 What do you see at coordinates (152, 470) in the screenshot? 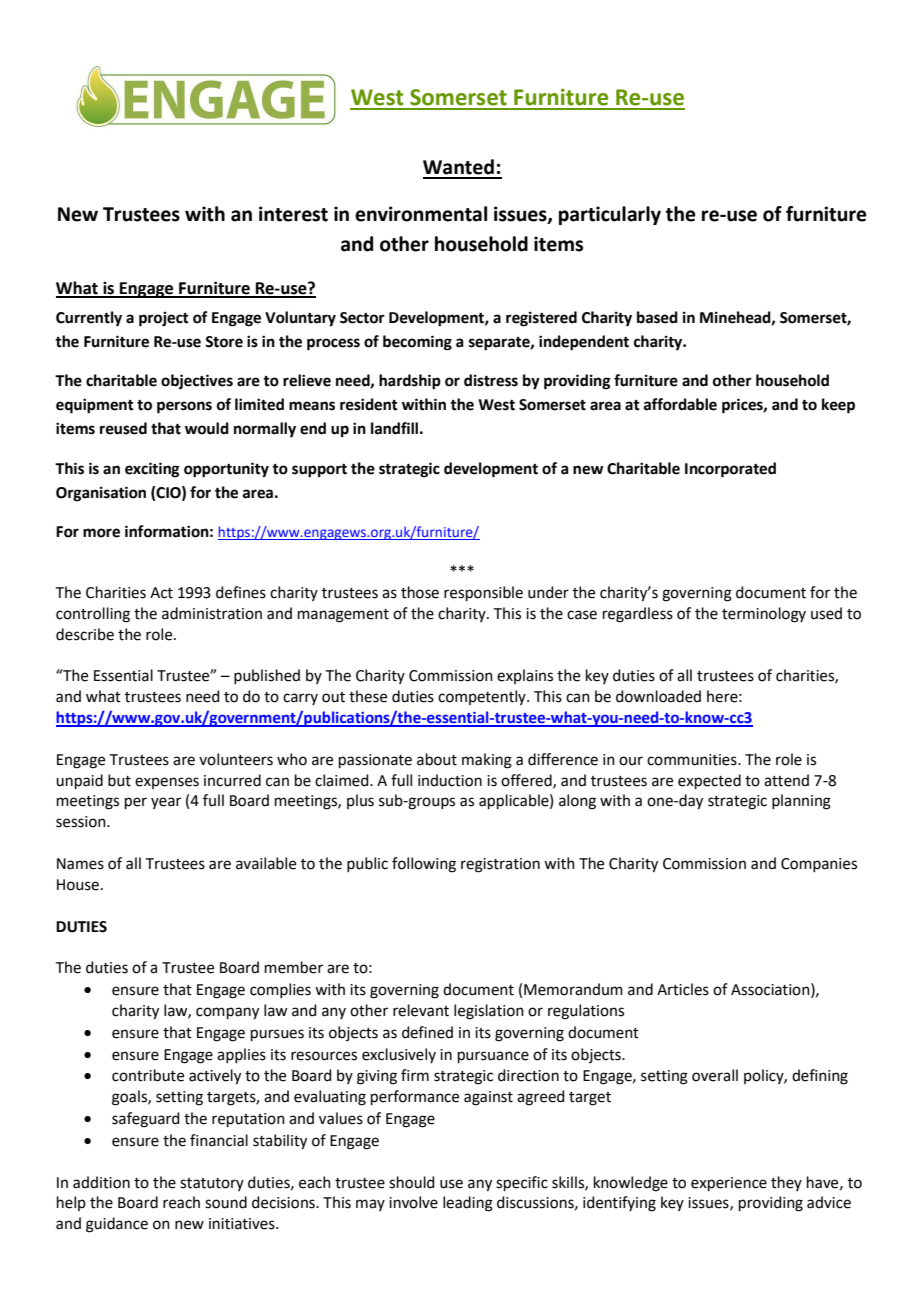
I see `exciting` at bounding box center [152, 470].
